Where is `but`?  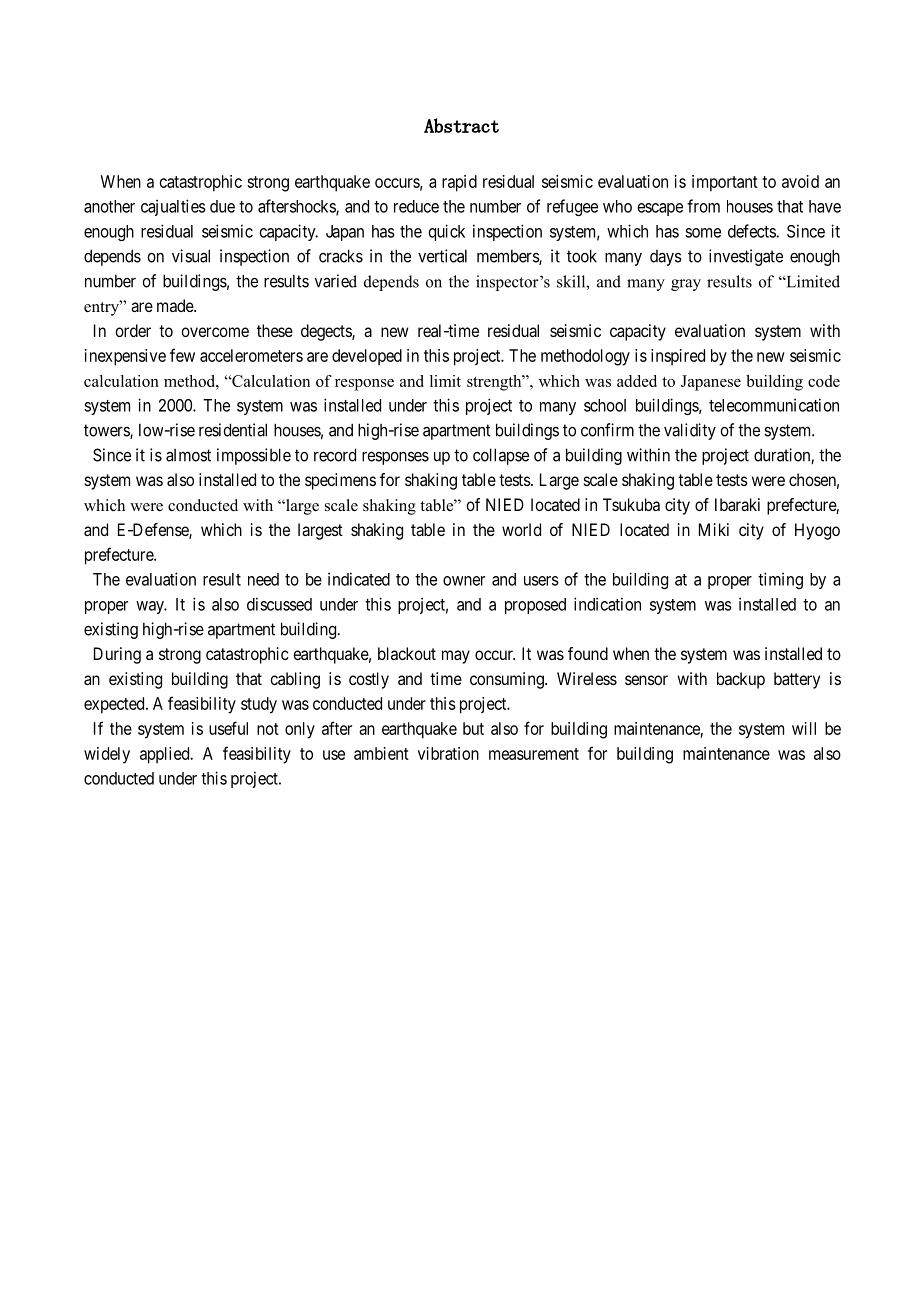 but is located at coordinates (473, 728).
